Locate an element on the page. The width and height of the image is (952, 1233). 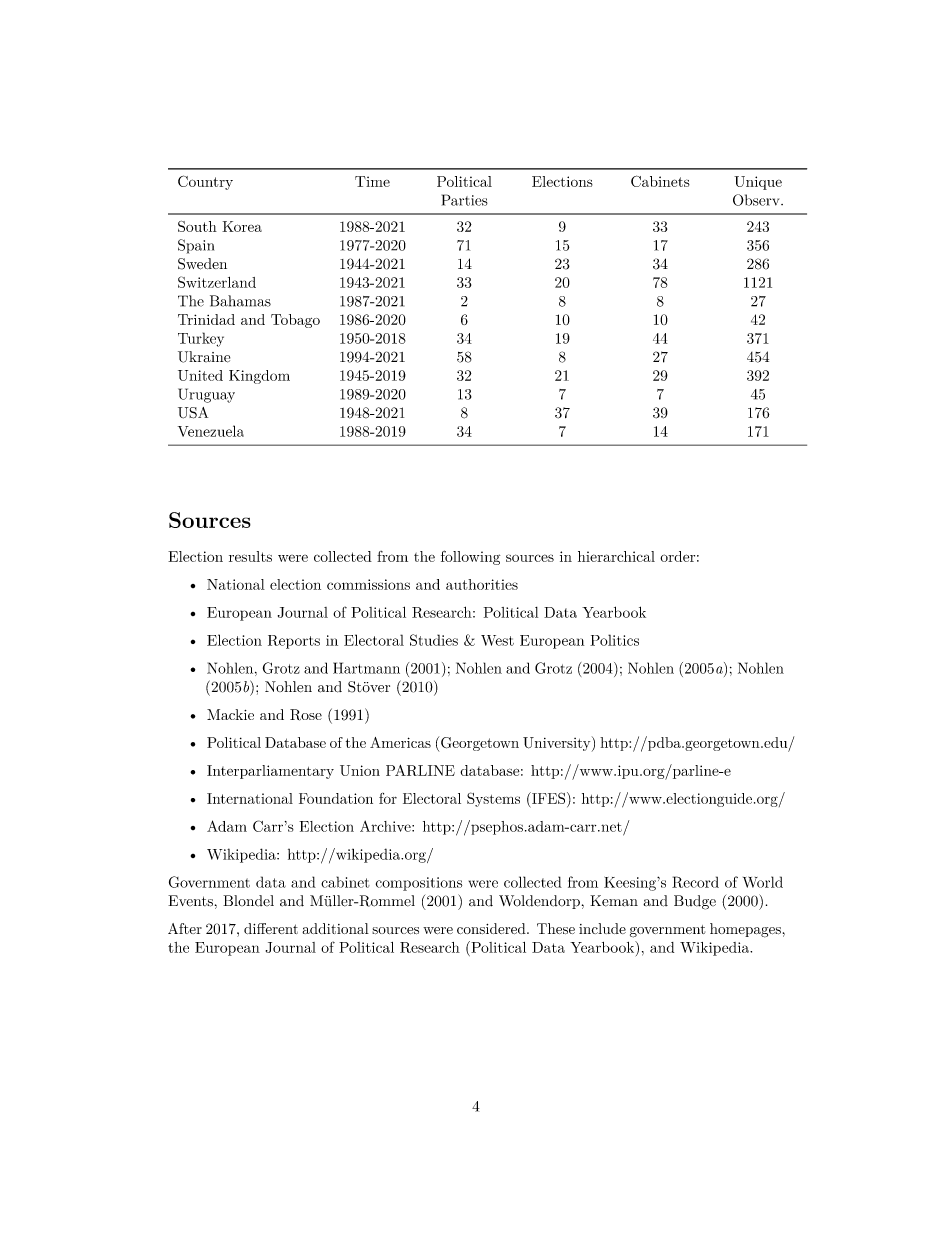
Korea is located at coordinates (242, 226).
